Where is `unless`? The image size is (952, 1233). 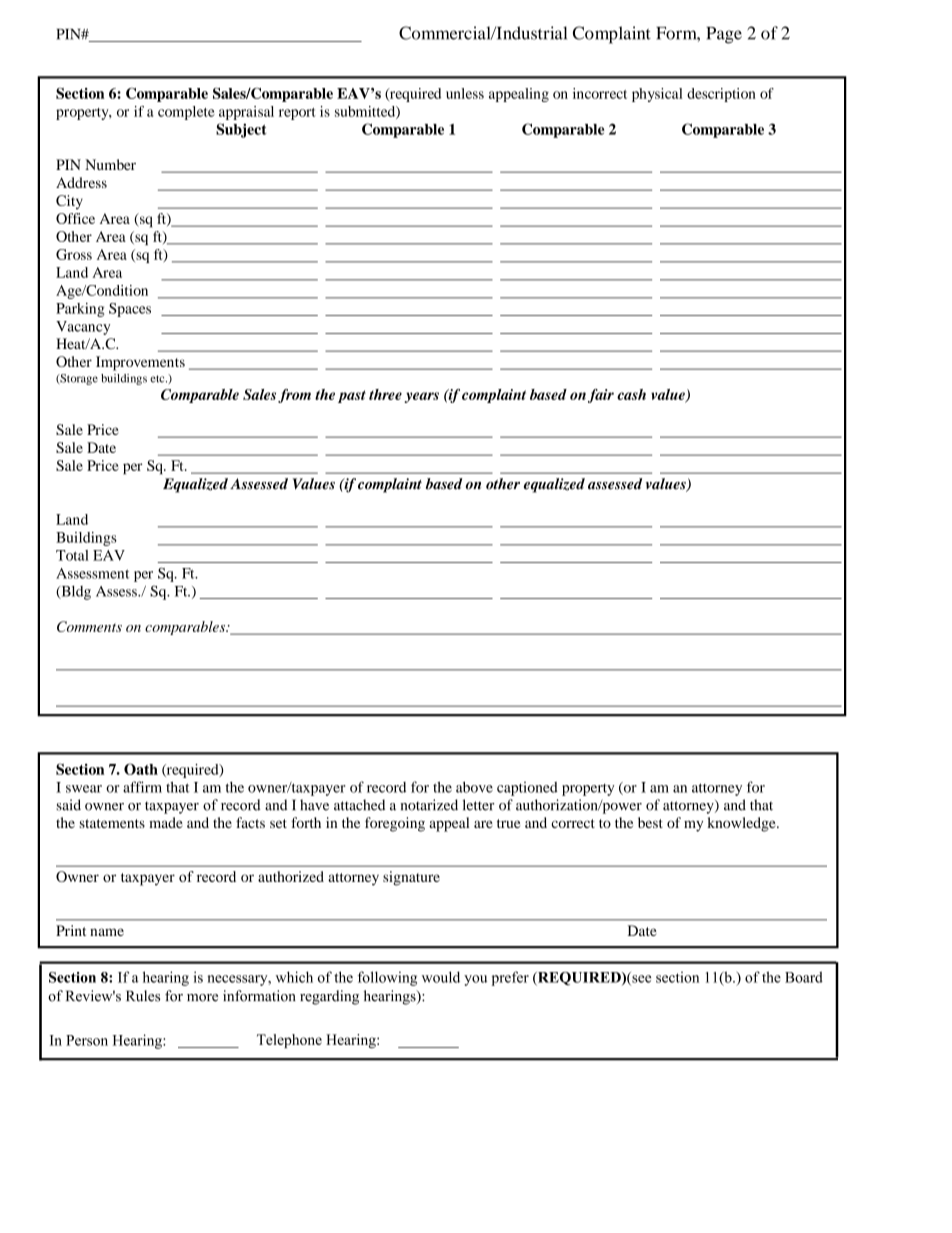
unless is located at coordinates (465, 93).
